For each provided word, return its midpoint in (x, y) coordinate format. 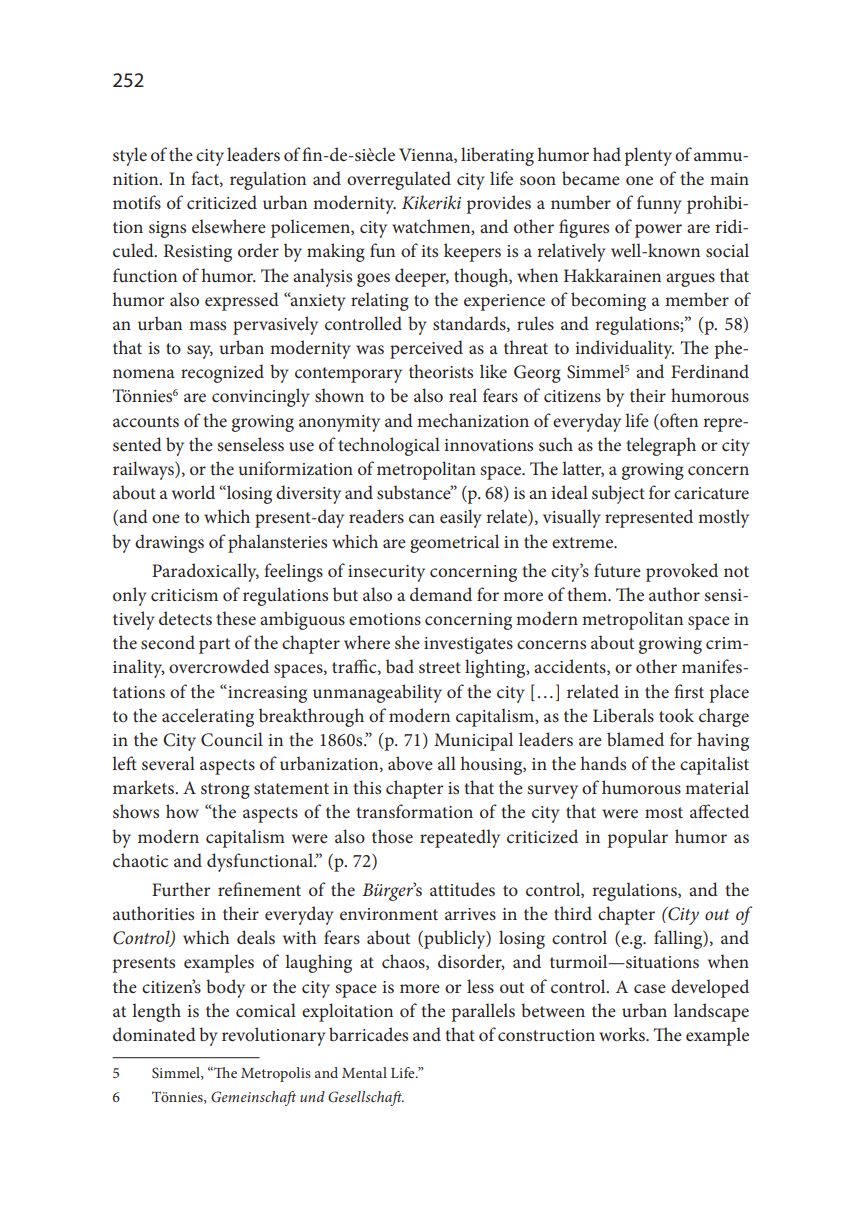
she (407, 642)
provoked (682, 572)
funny (659, 204)
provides (499, 204)
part (214, 646)
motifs (137, 202)
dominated (154, 1034)
